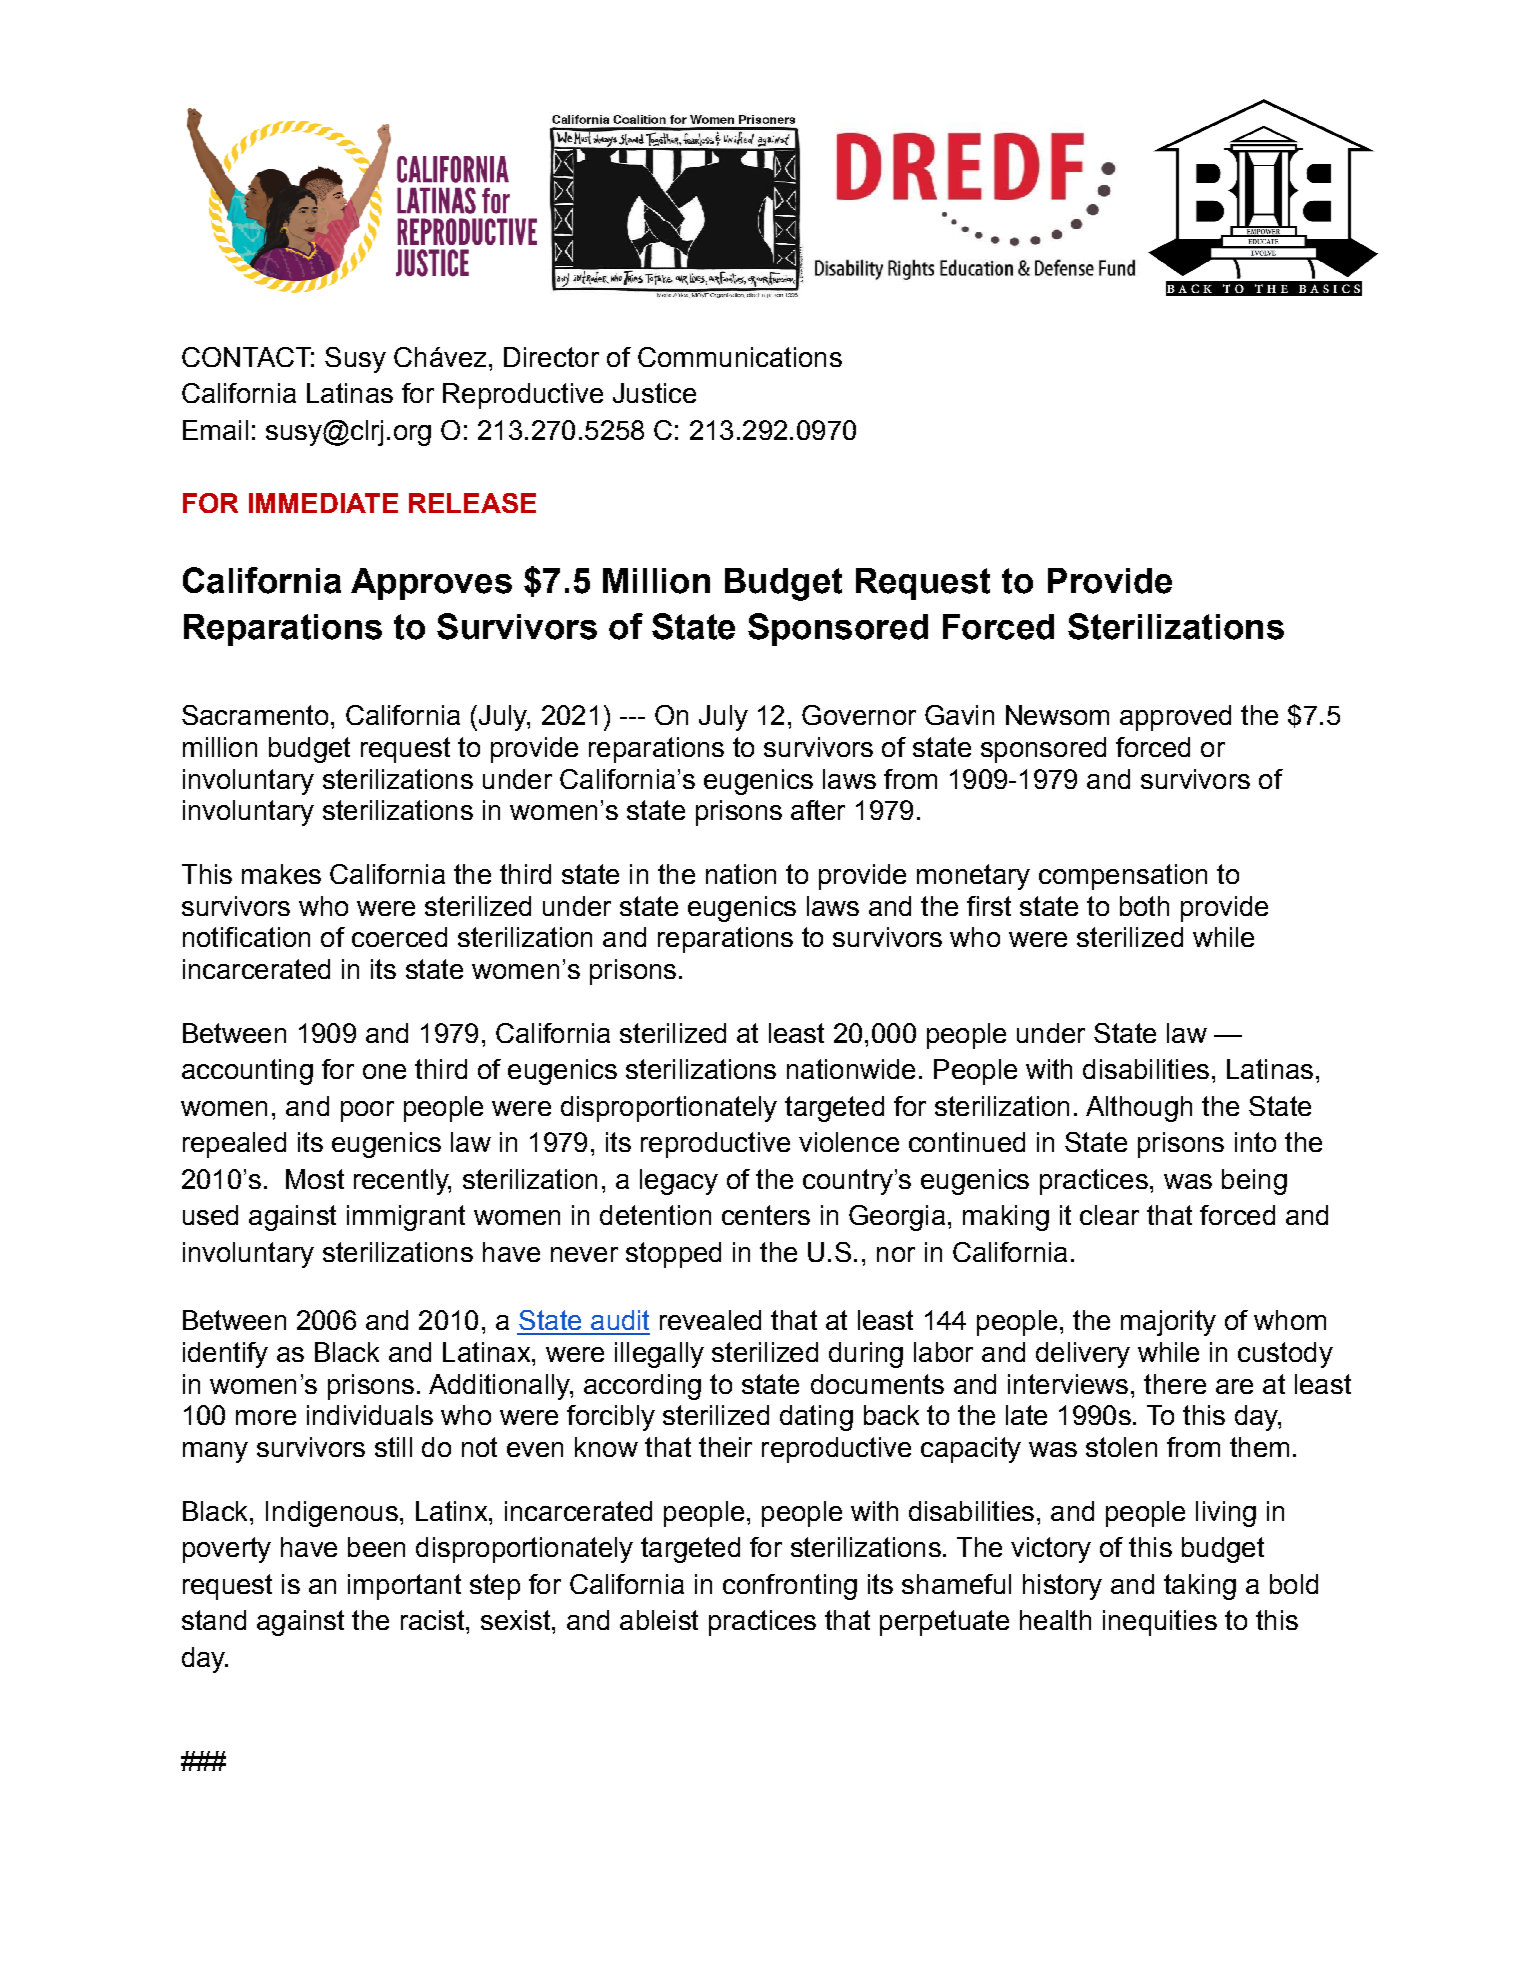 Image resolution: width=1536 pixels, height=1988 pixels. Describe the element at coordinates (790, 1587) in the document. I see `confronting` at that location.
